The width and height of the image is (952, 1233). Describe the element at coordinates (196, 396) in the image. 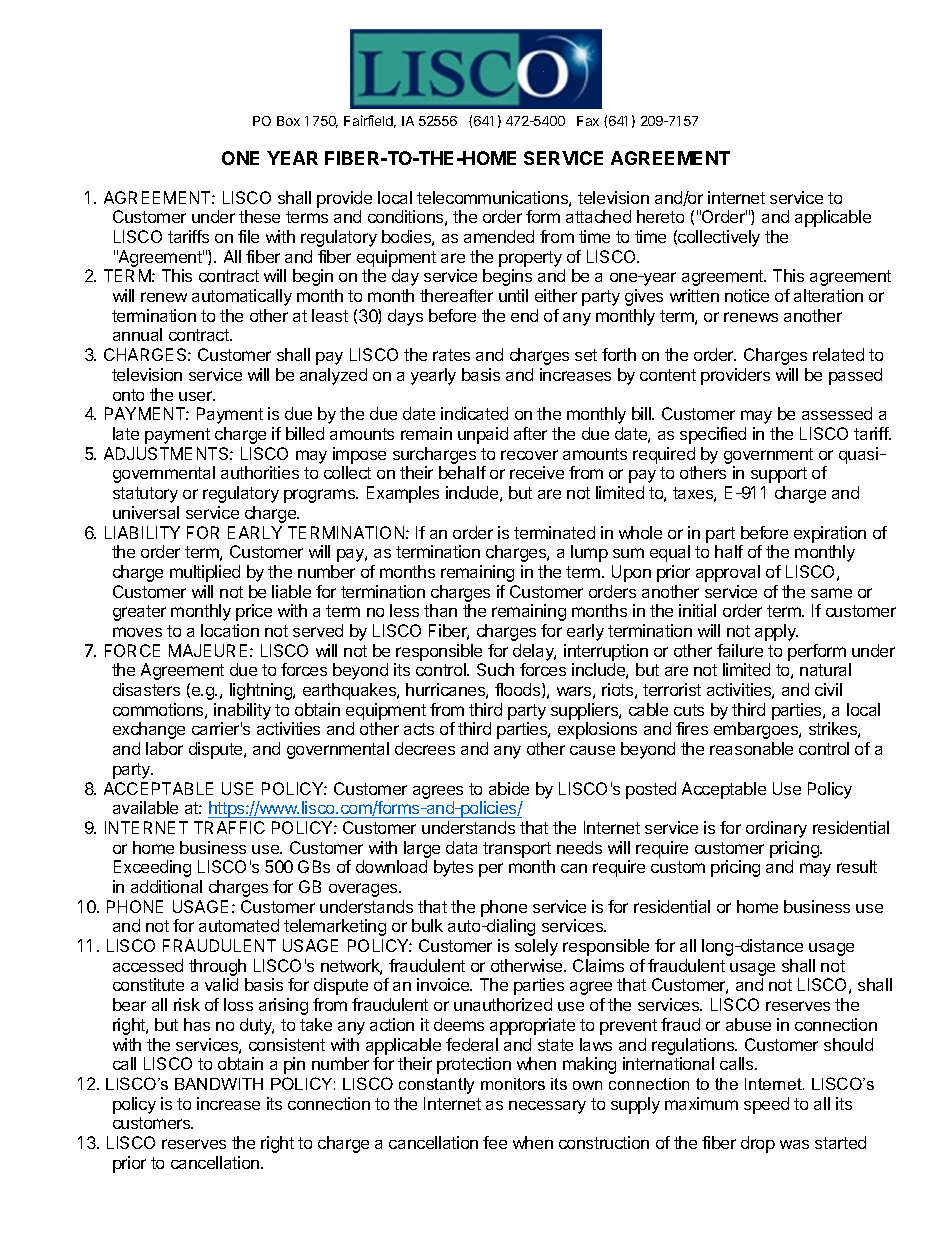

I see `user` at that location.
